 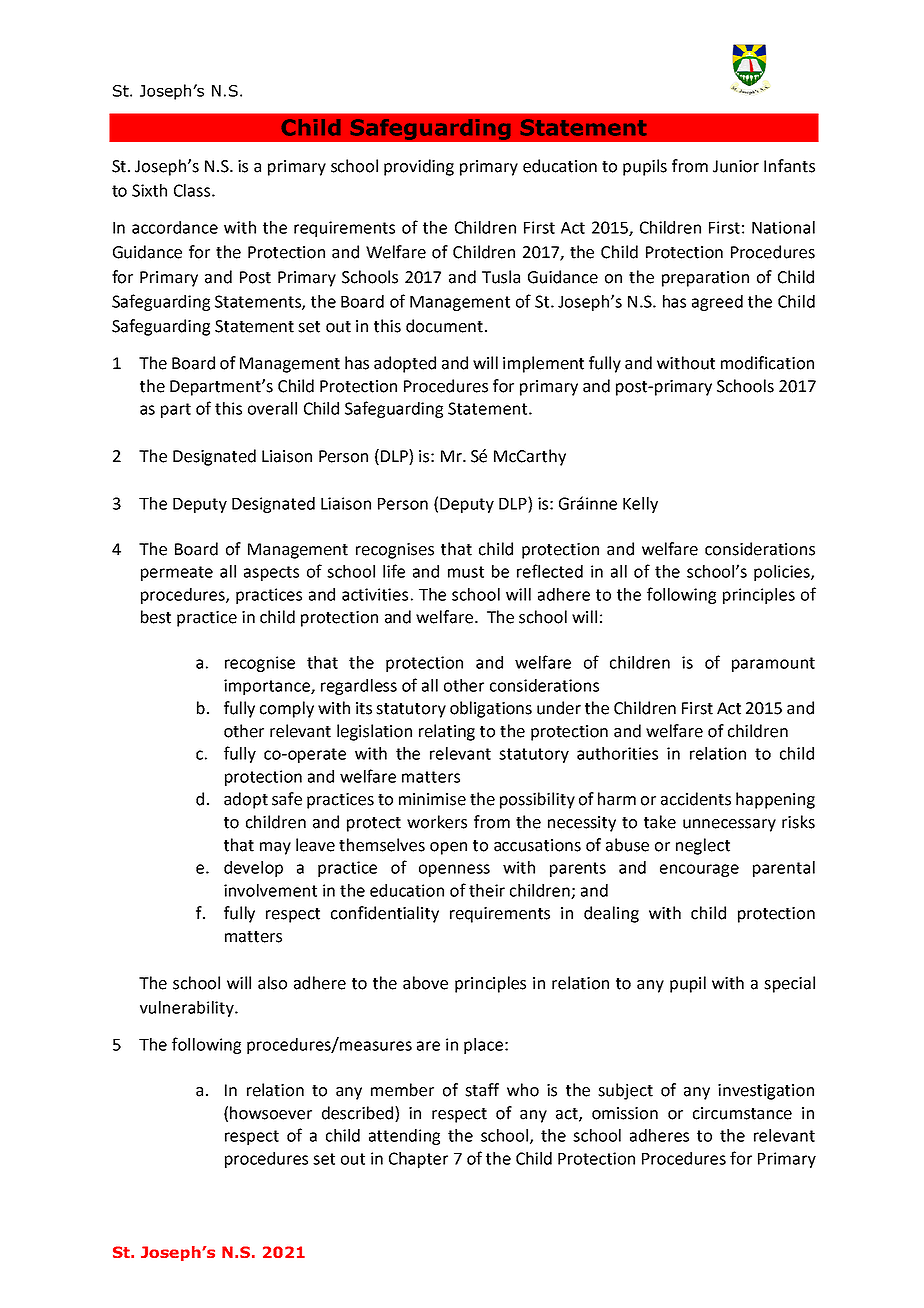 I want to click on accordance, so click(x=175, y=227).
